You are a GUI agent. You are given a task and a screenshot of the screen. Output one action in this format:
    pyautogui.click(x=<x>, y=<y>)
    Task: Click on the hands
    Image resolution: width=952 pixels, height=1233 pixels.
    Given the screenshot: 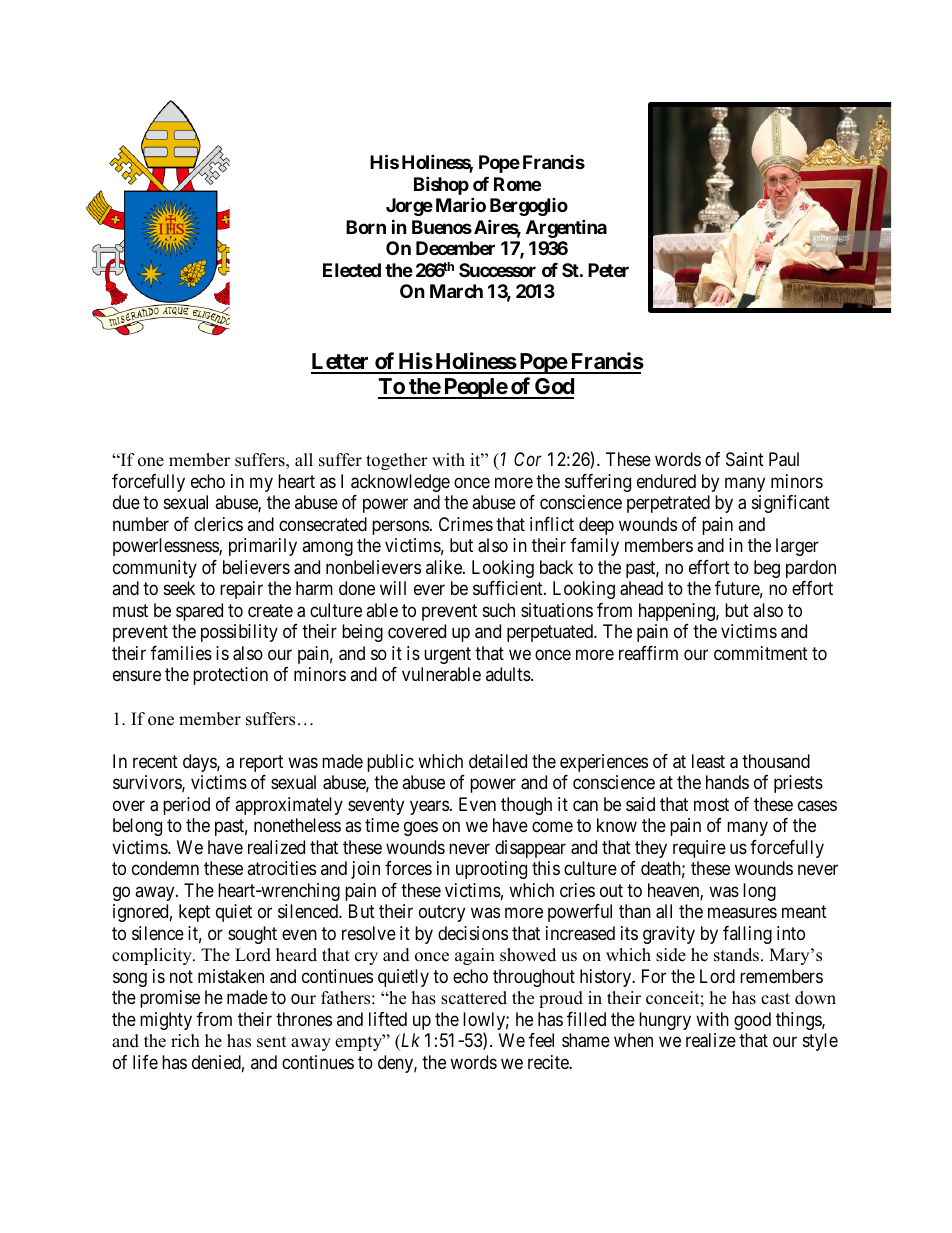 What is the action you would take?
    pyautogui.click(x=727, y=782)
